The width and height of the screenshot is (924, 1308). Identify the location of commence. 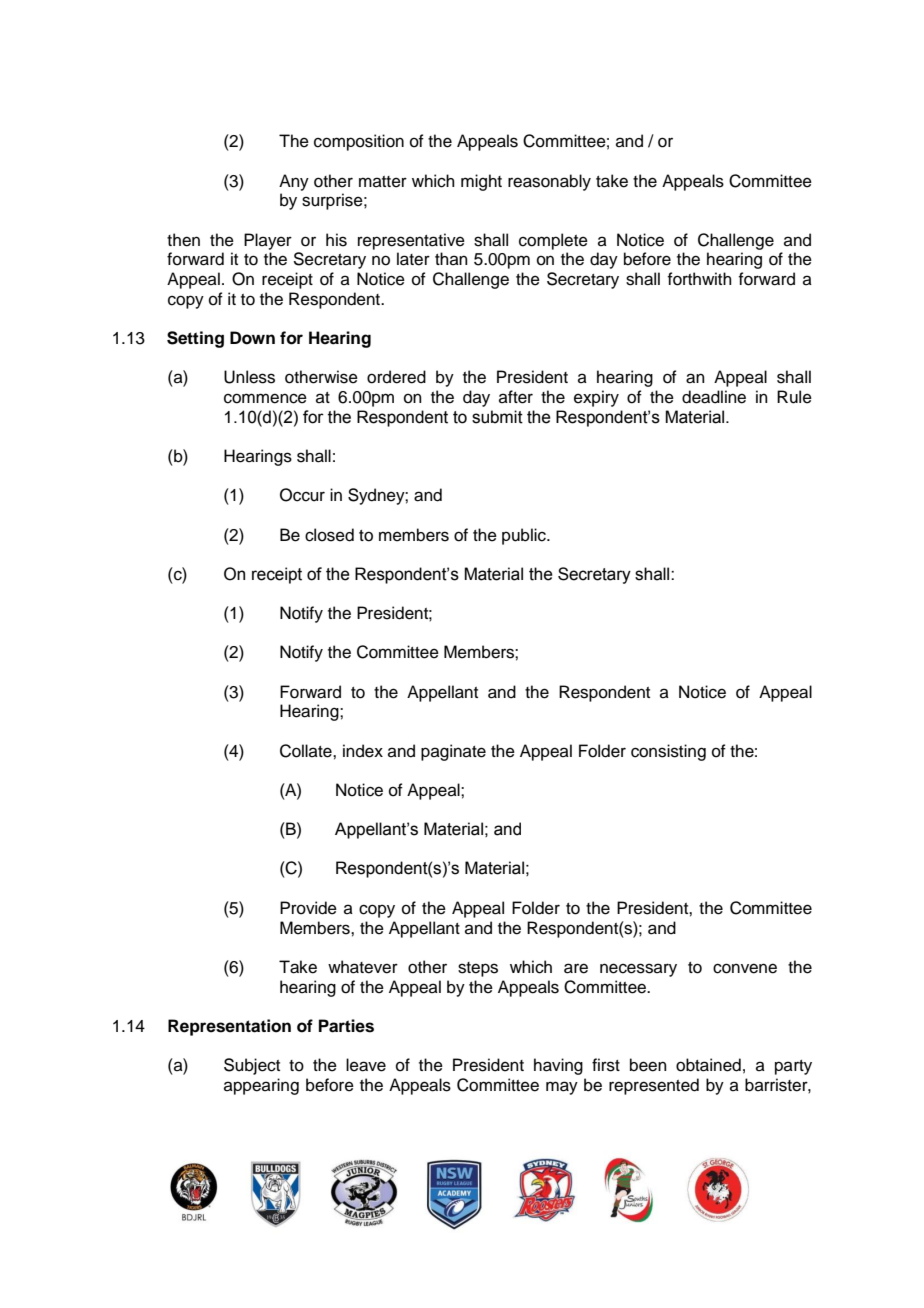
(265, 398).
